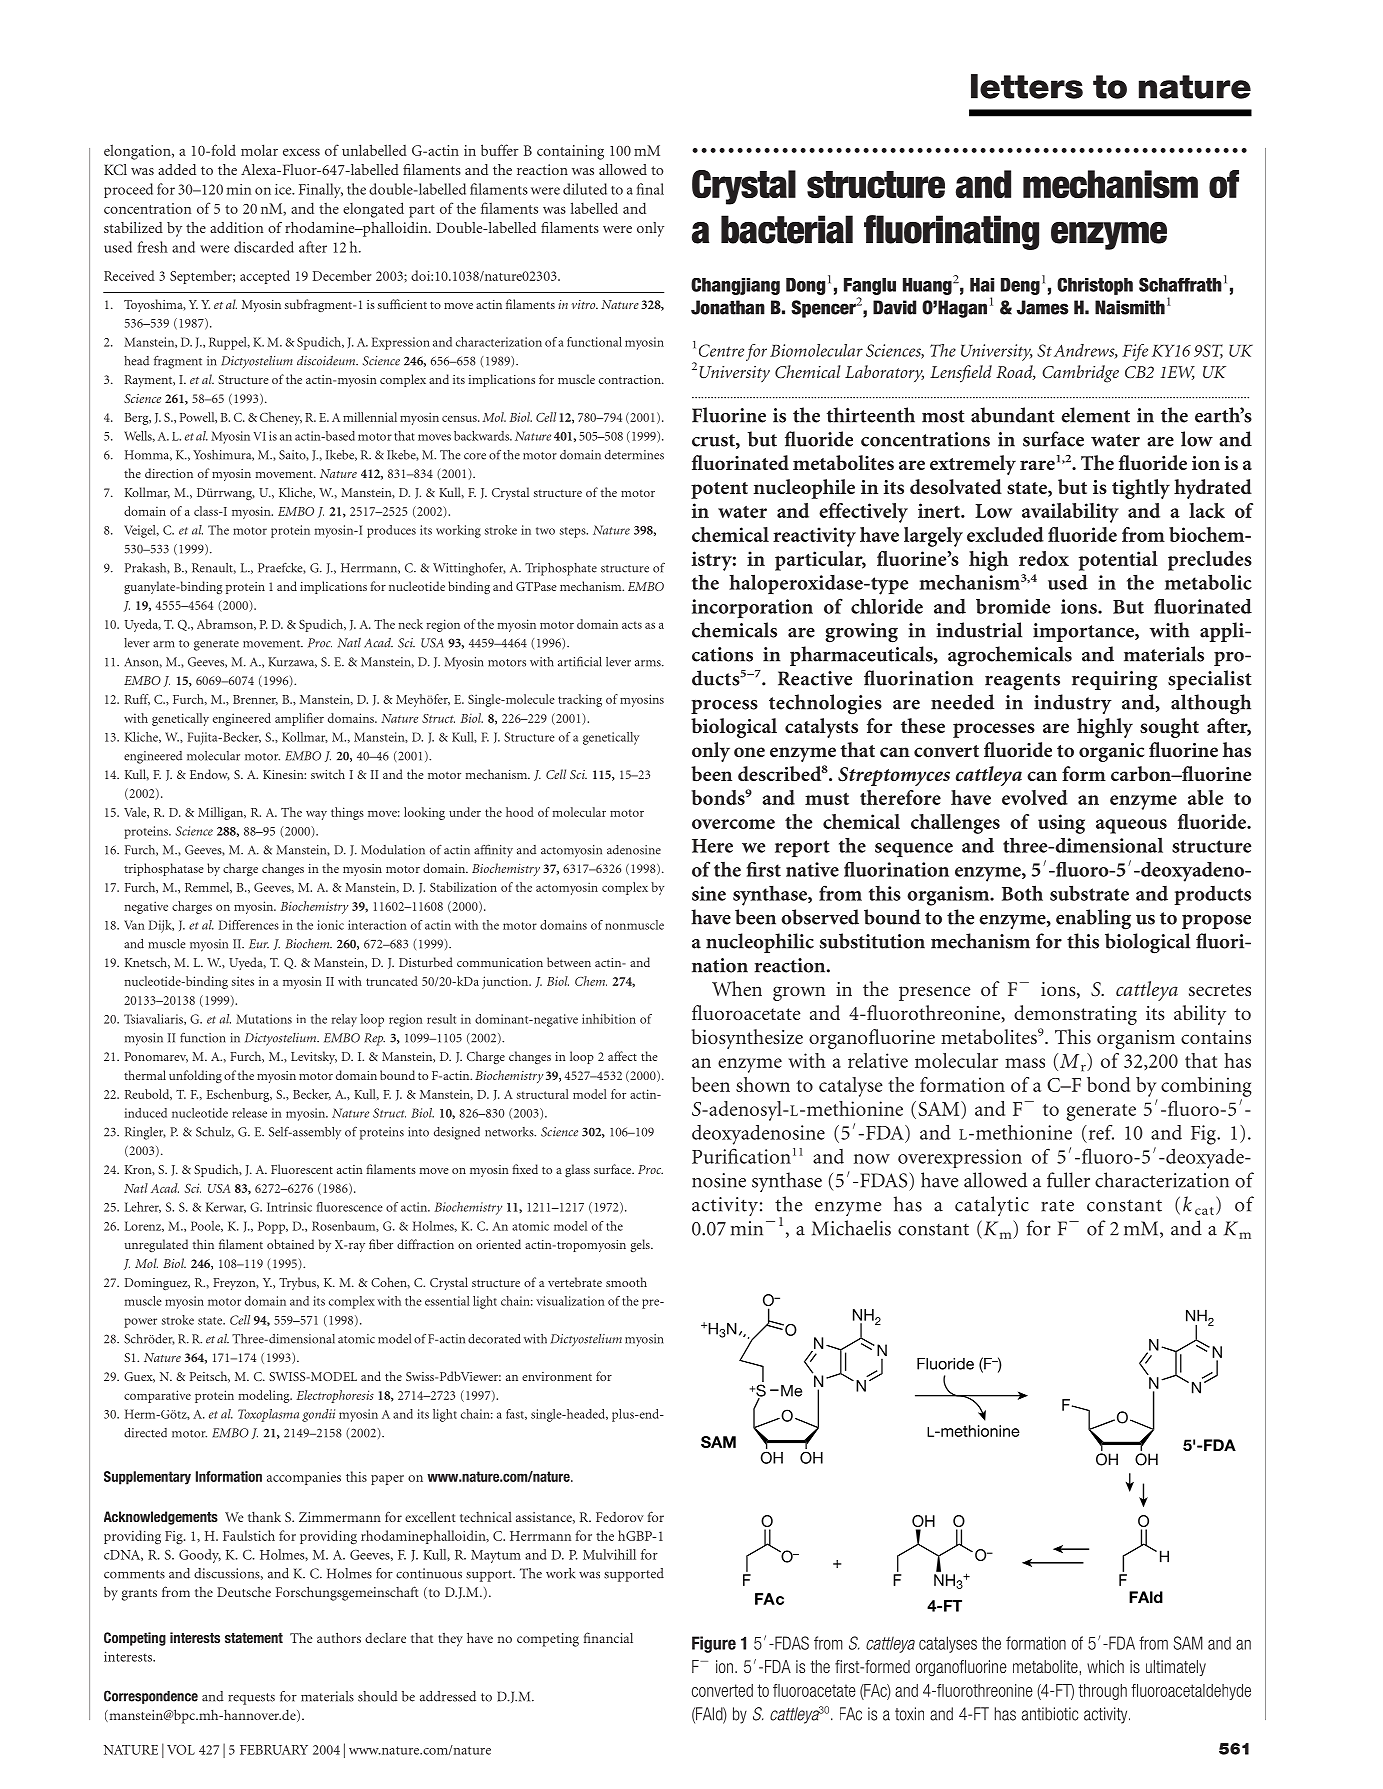  What do you see at coordinates (1044, 558) in the screenshot?
I see `redox` at bounding box center [1044, 558].
